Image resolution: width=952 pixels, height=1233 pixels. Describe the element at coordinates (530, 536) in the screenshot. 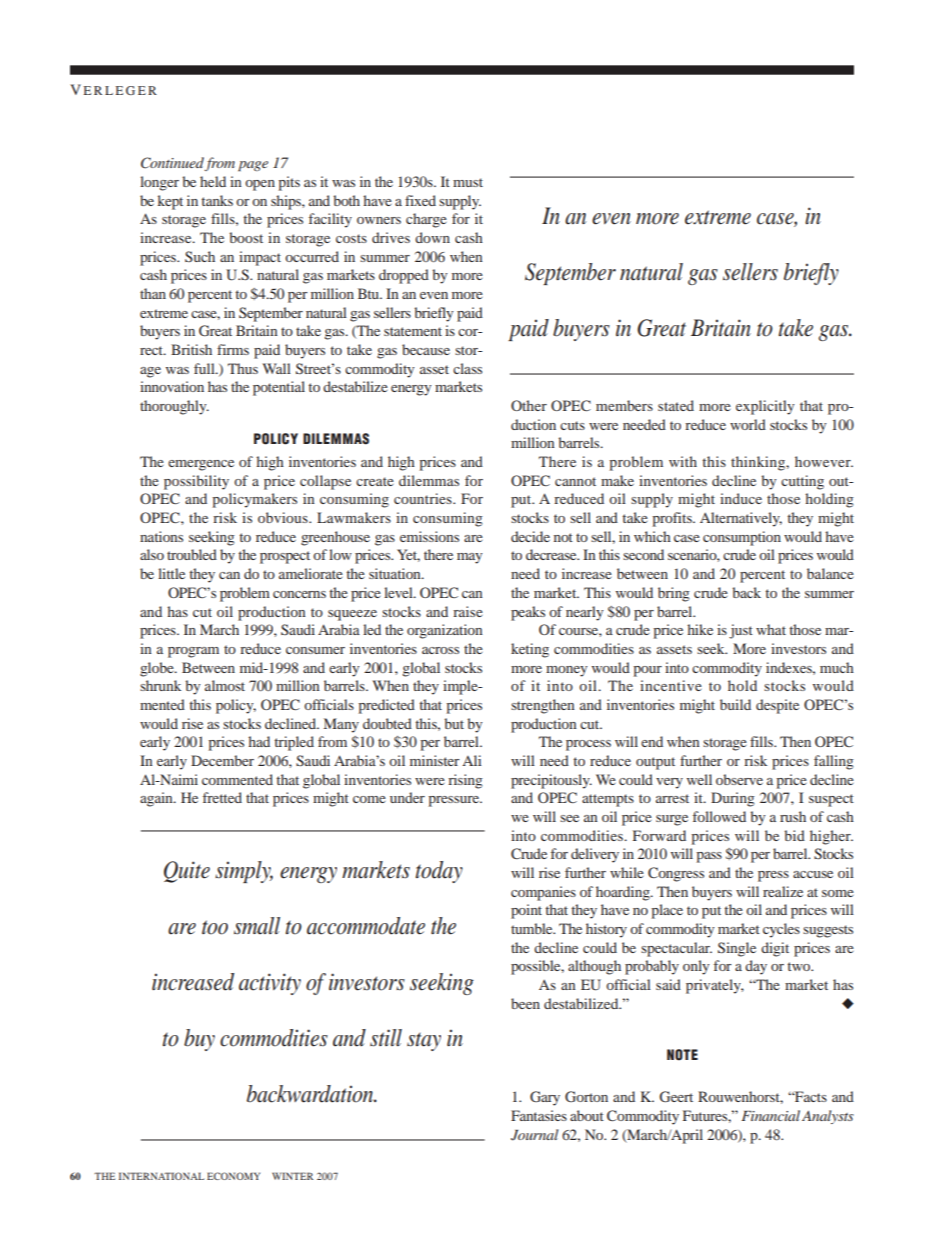

I see `decide` at that location.
